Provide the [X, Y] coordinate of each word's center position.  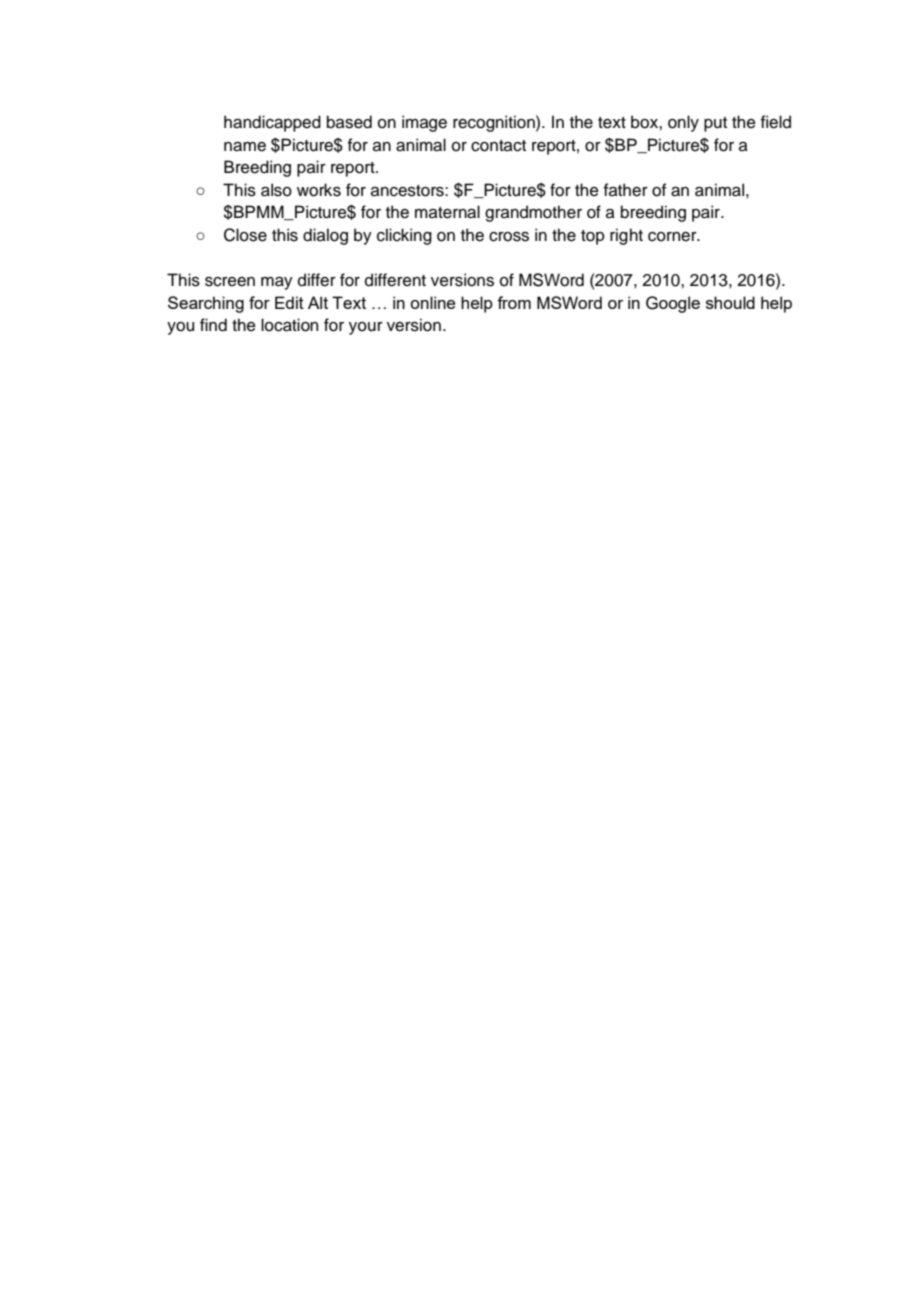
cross [509, 237]
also [276, 190]
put [715, 124]
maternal [447, 212]
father [626, 190]
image [424, 123]
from [514, 302]
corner [673, 237]
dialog [325, 236]
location [289, 325]
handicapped [272, 123]
